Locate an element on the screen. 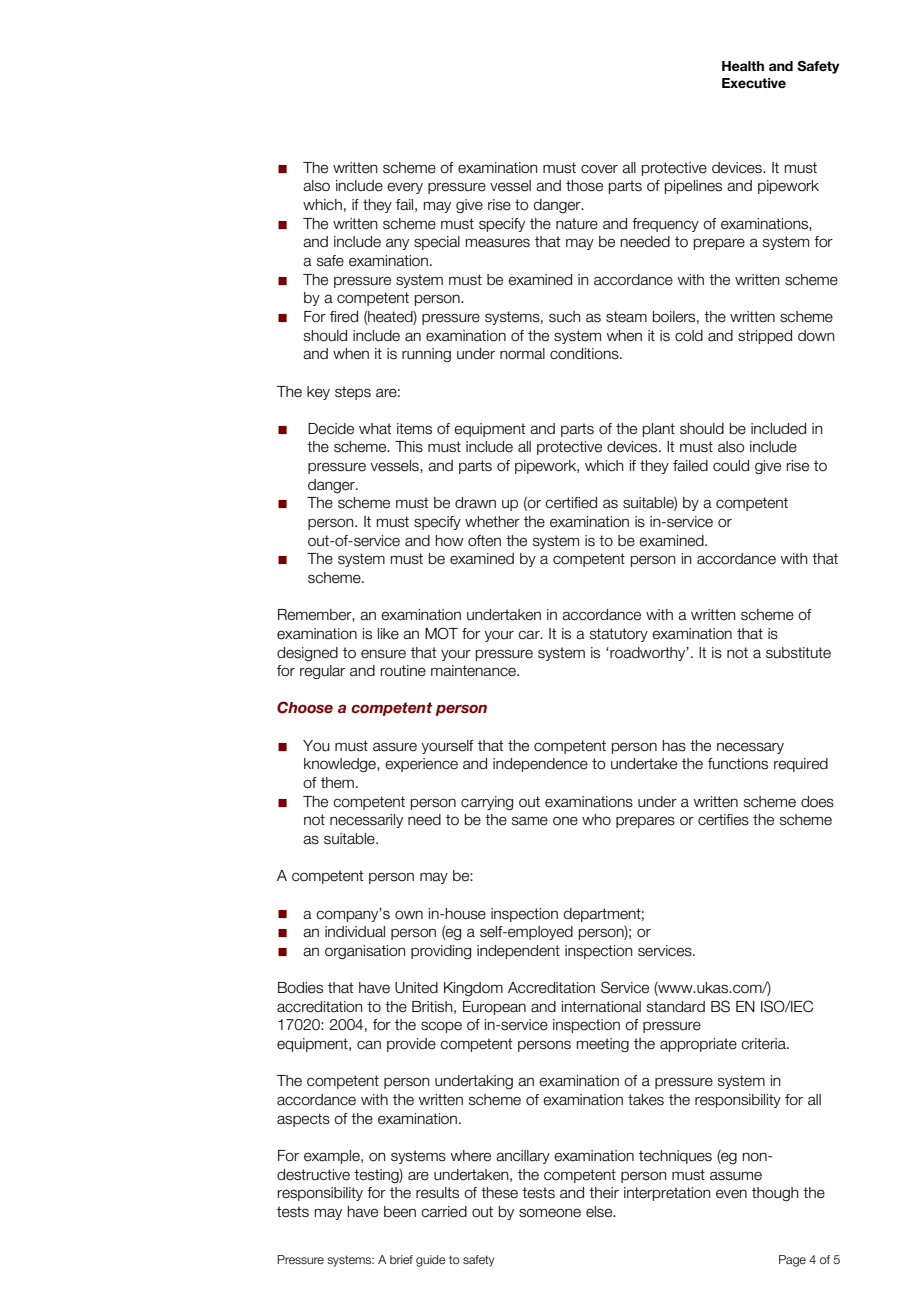 This screenshot has width=924, height=1308. certified is located at coordinates (571, 503).
